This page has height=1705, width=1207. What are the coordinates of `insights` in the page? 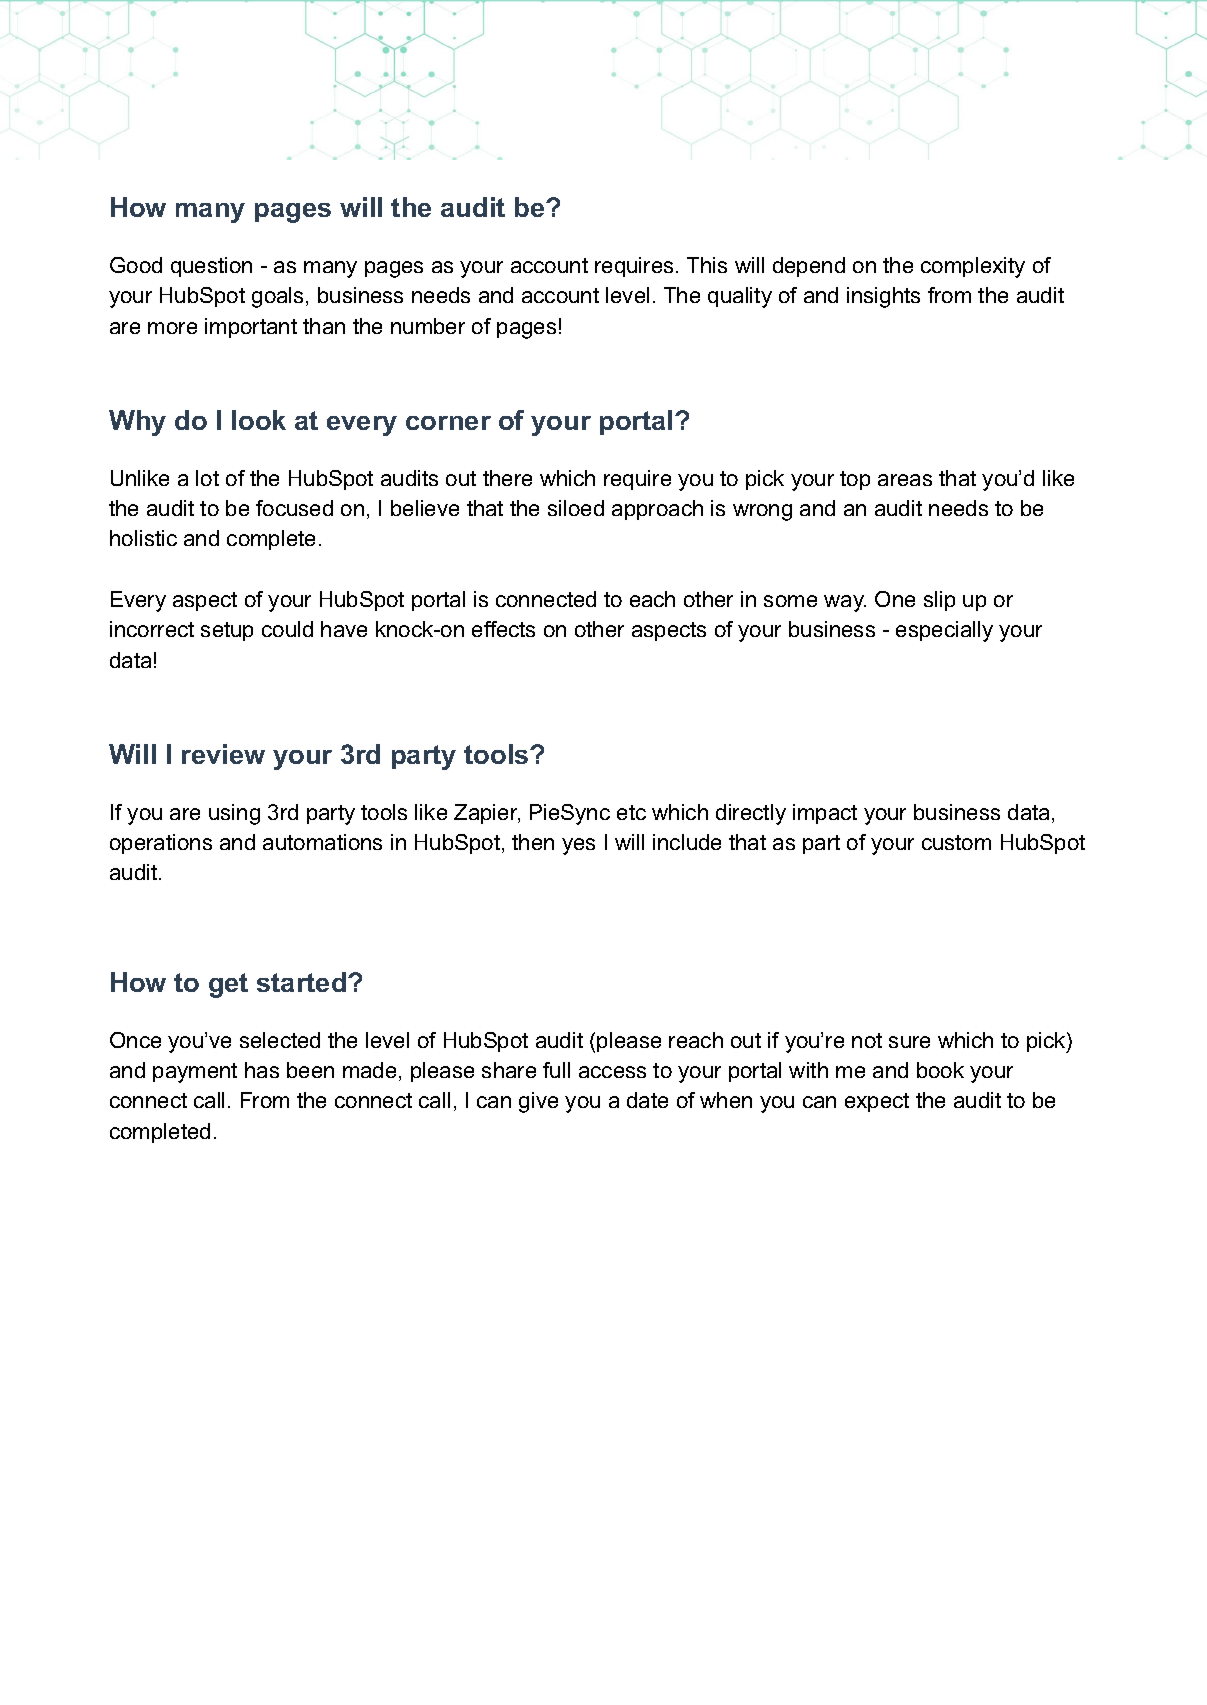 It's located at (883, 297).
